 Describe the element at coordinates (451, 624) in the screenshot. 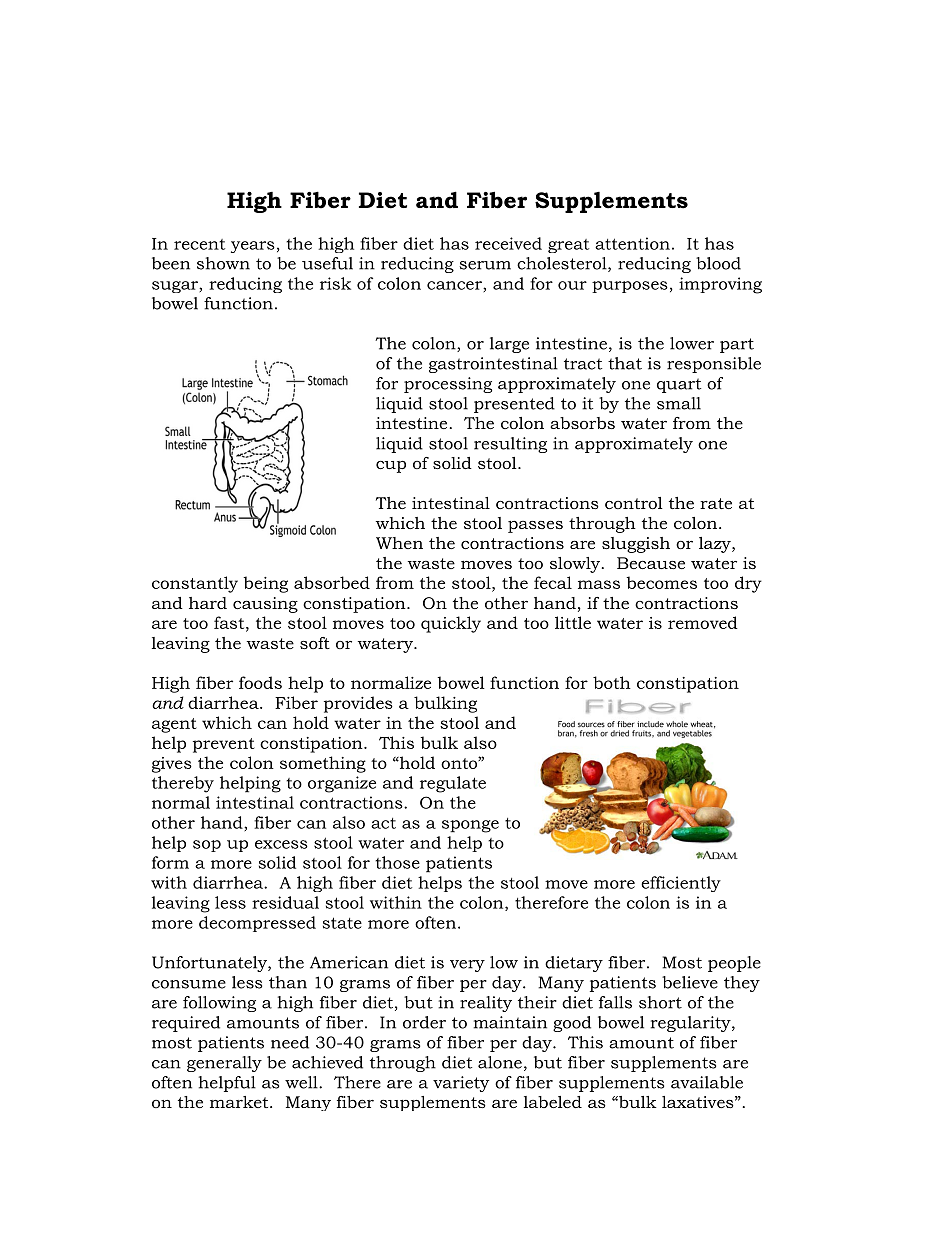

I see `quickly` at that location.
